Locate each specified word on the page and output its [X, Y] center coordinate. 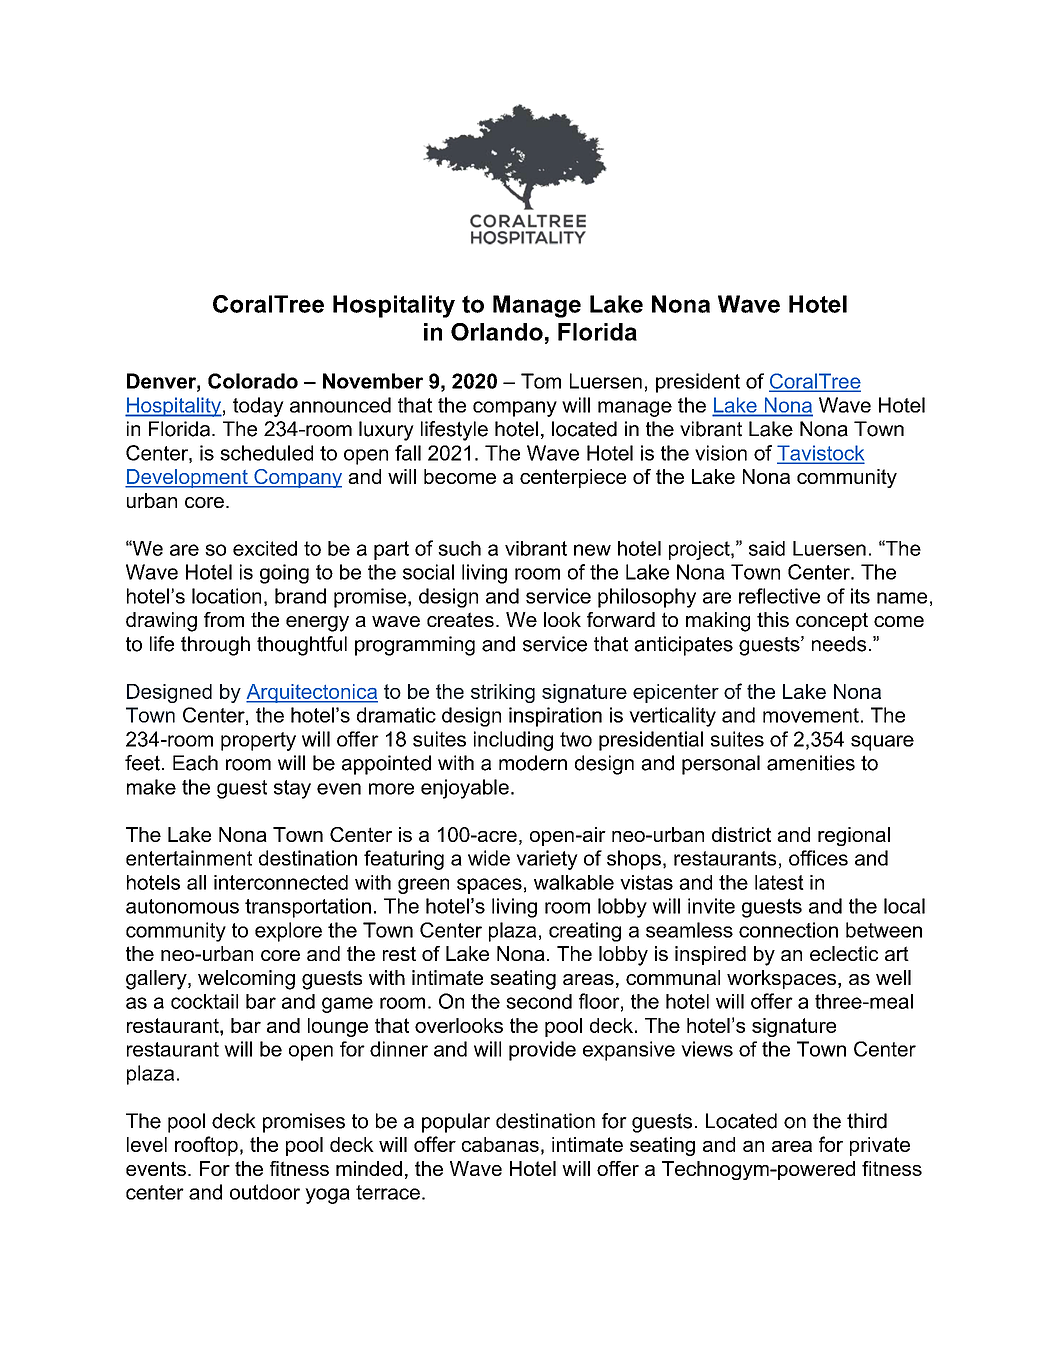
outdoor [265, 1192]
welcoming [246, 980]
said [767, 548]
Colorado [253, 381]
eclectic [844, 953]
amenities [811, 763]
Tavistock [820, 454]
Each [195, 763]
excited [265, 548]
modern [533, 763]
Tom [541, 381]
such [459, 548]
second [539, 1001]
